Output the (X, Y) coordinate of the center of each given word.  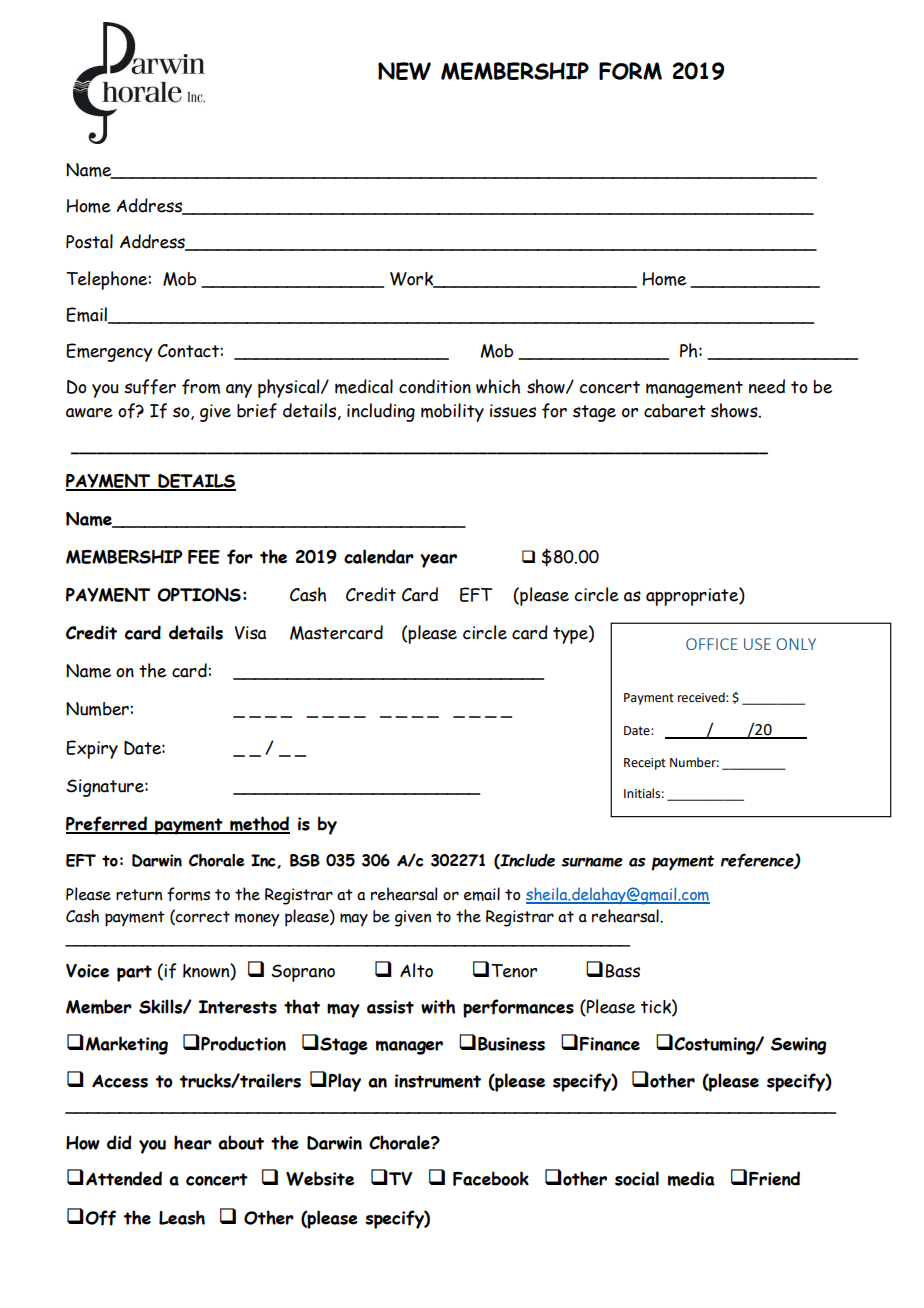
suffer (150, 387)
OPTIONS (199, 595)
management (694, 389)
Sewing (799, 1046)
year (438, 561)
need (767, 386)
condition (435, 386)
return (139, 895)
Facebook (491, 1178)
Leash (182, 1217)
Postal (89, 241)
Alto (416, 970)
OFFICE (712, 644)
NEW (404, 71)
